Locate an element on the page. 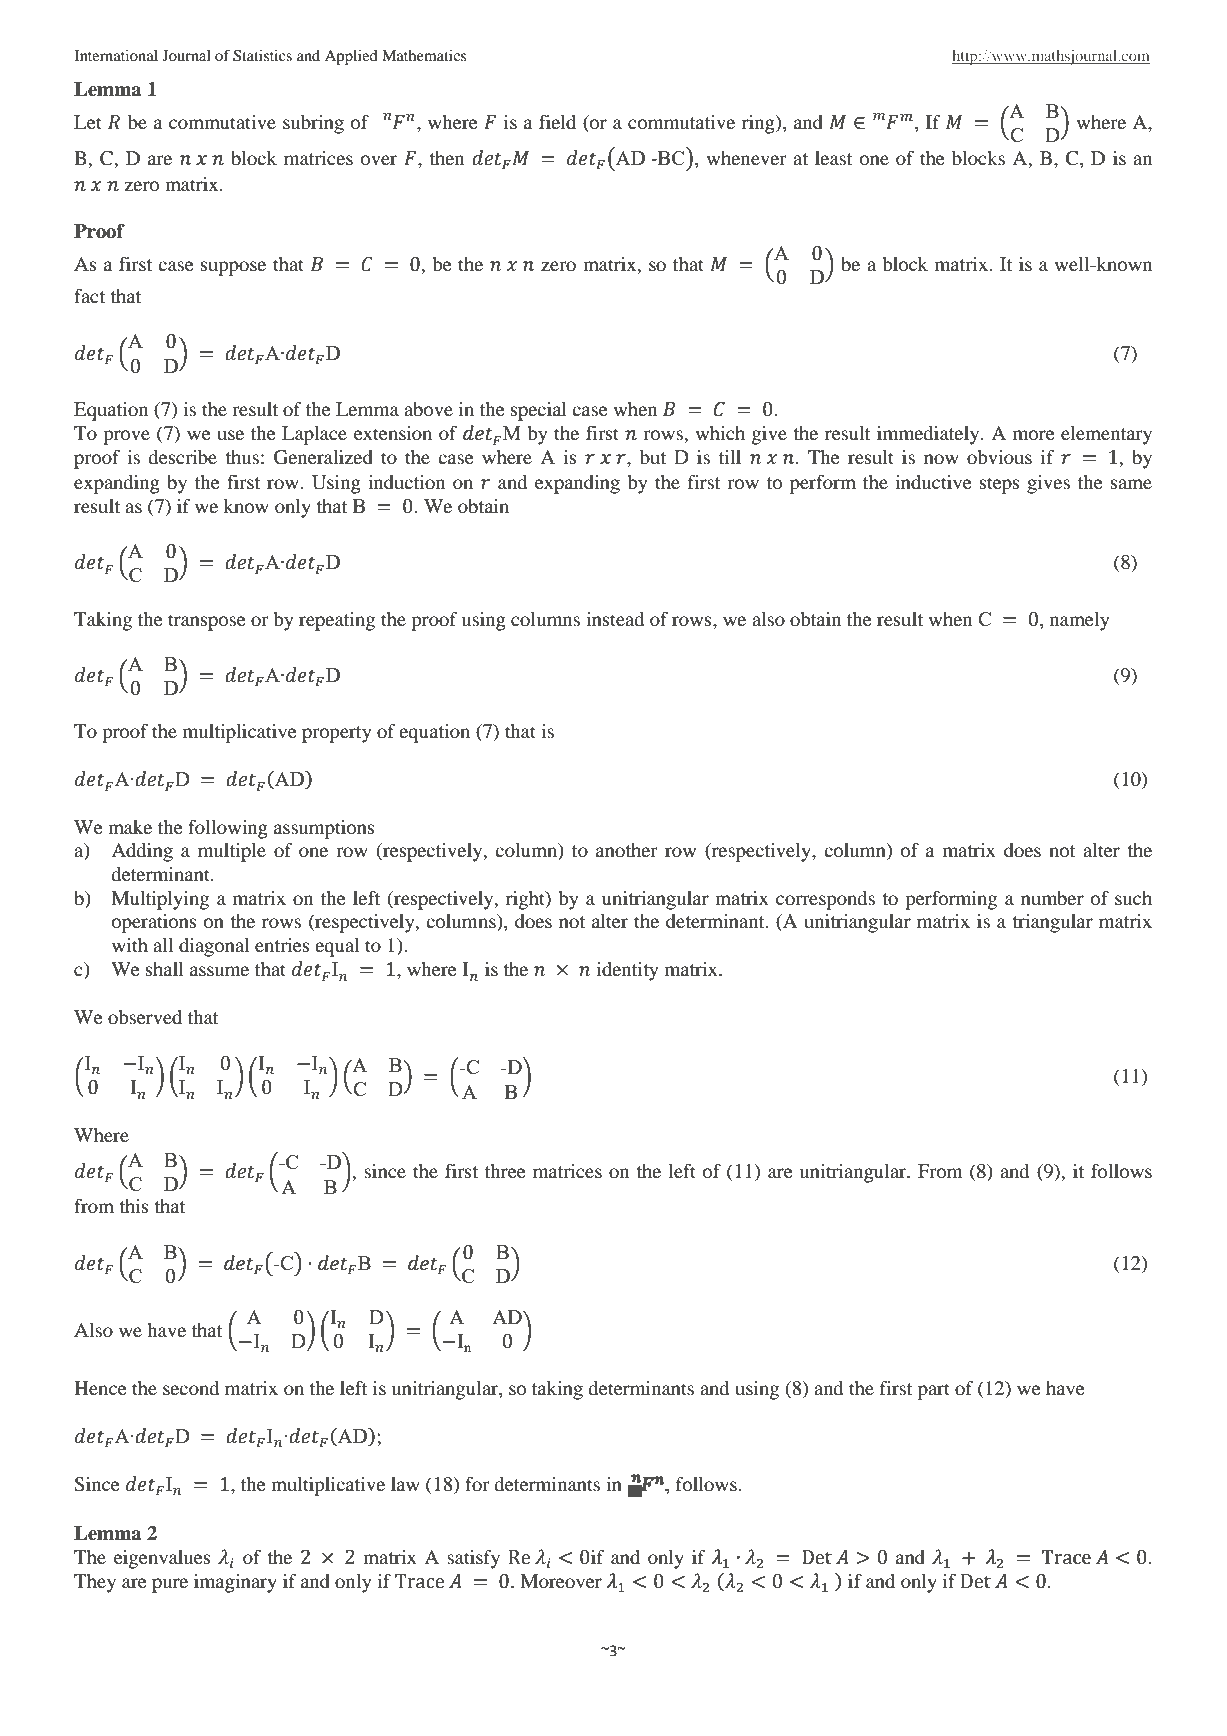  part is located at coordinates (934, 1391).
